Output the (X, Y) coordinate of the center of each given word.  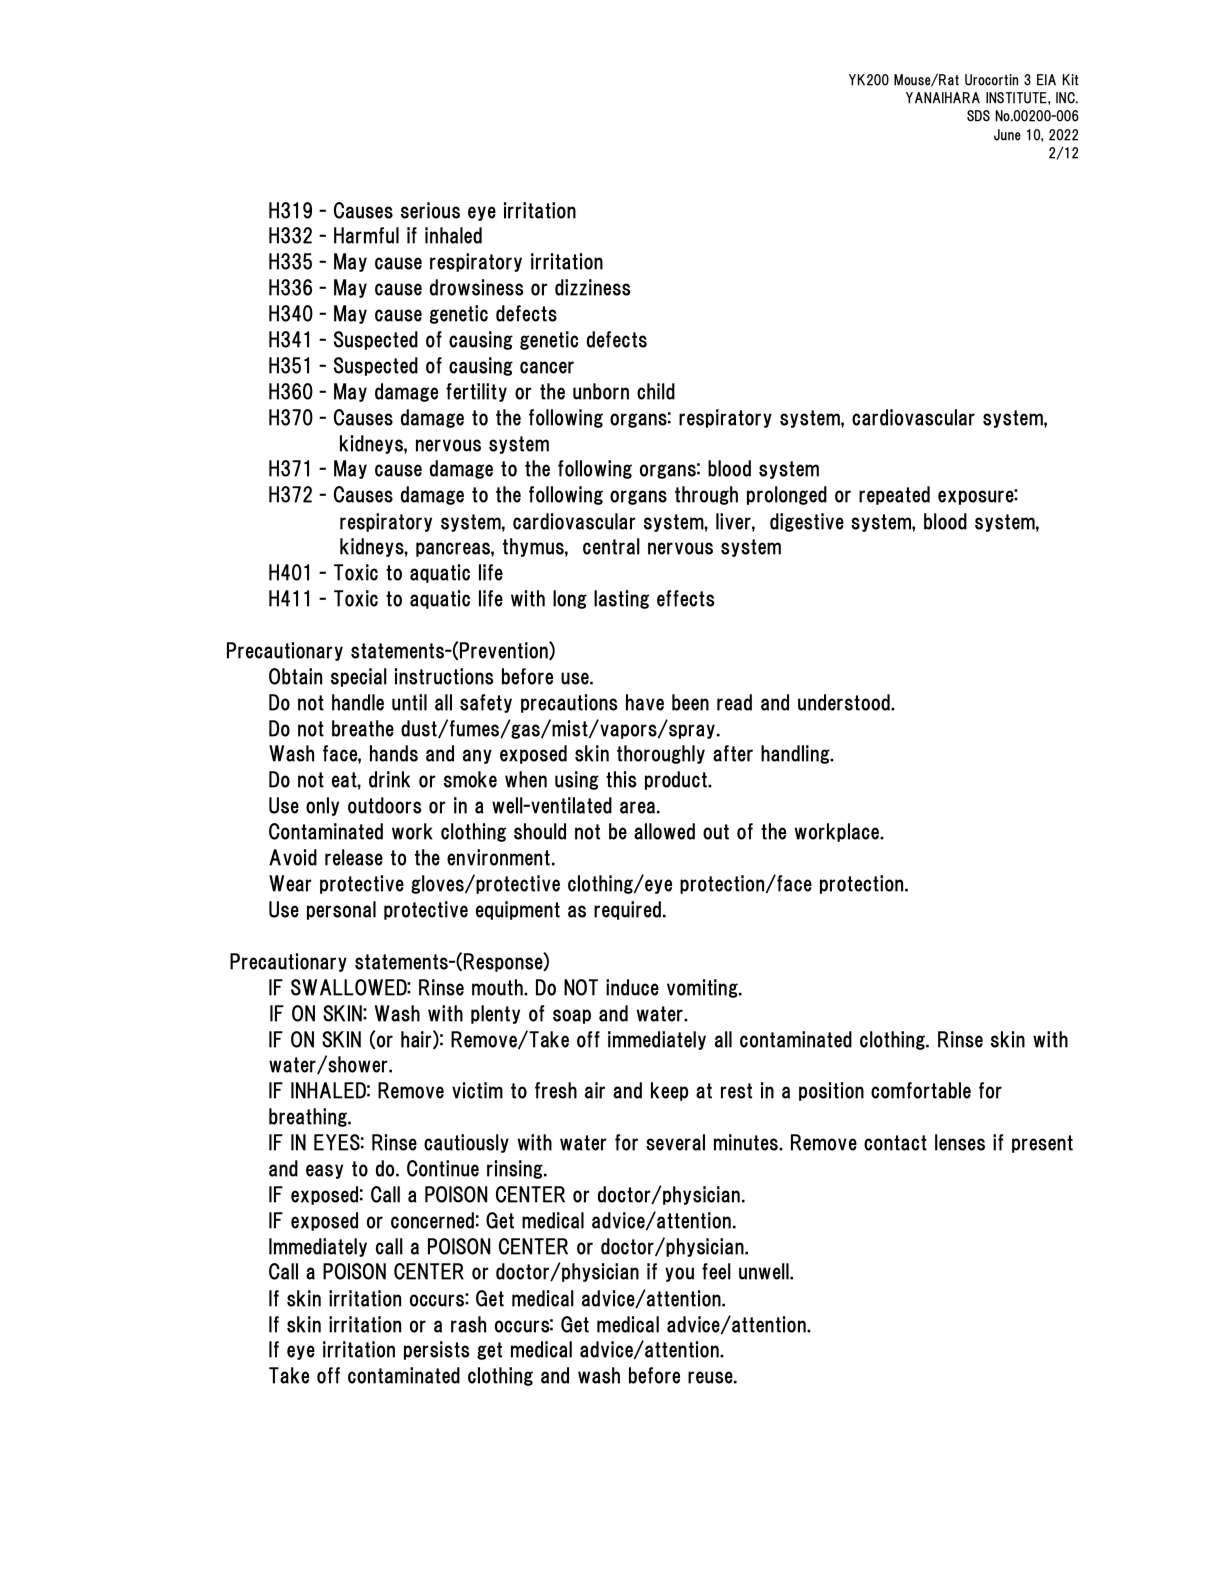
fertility (476, 392)
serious (430, 210)
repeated (894, 495)
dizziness (592, 287)
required (627, 910)
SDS (978, 116)
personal (341, 910)
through (706, 495)
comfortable (921, 1090)
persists (436, 1350)
